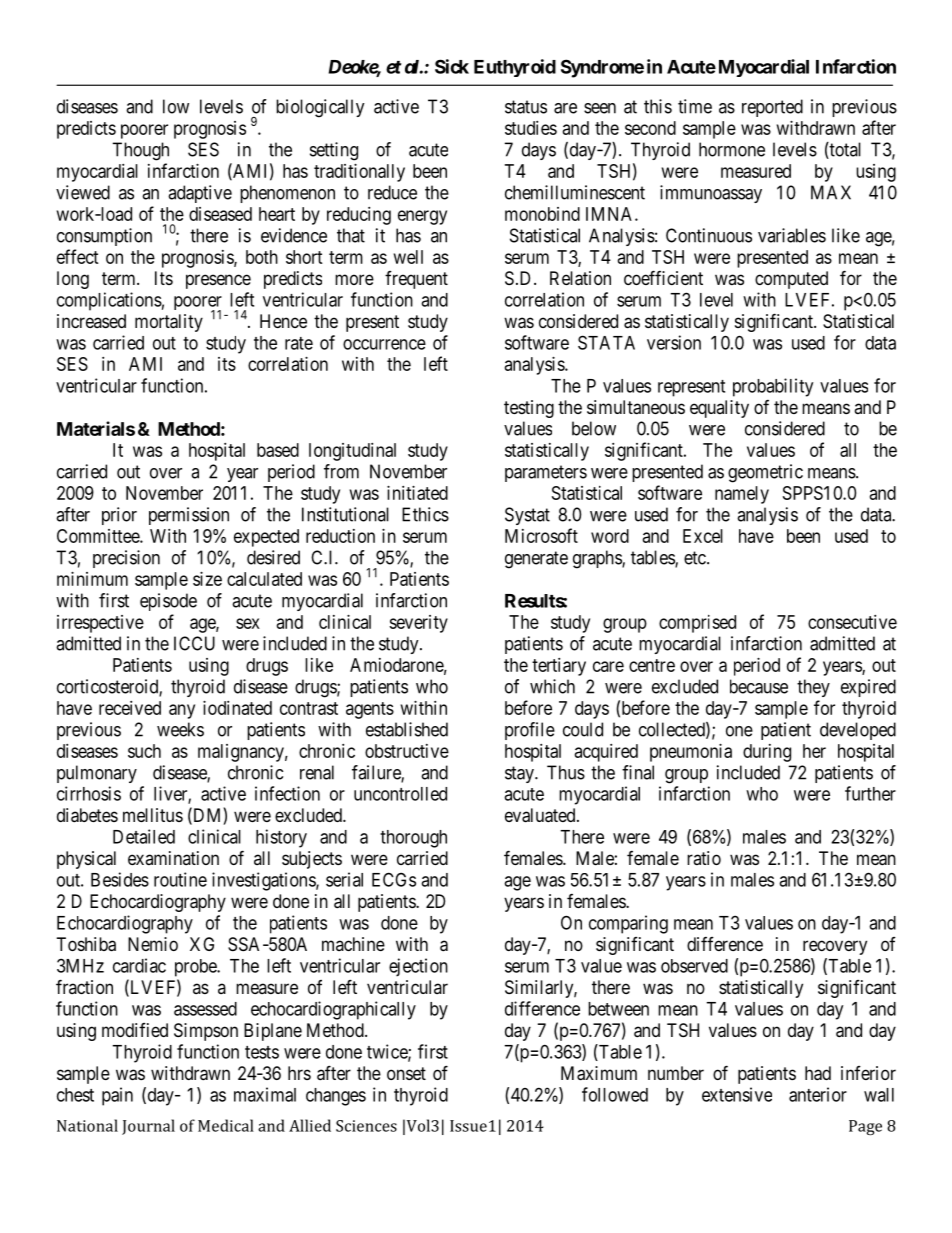  I want to click on episode, so click(168, 602).
